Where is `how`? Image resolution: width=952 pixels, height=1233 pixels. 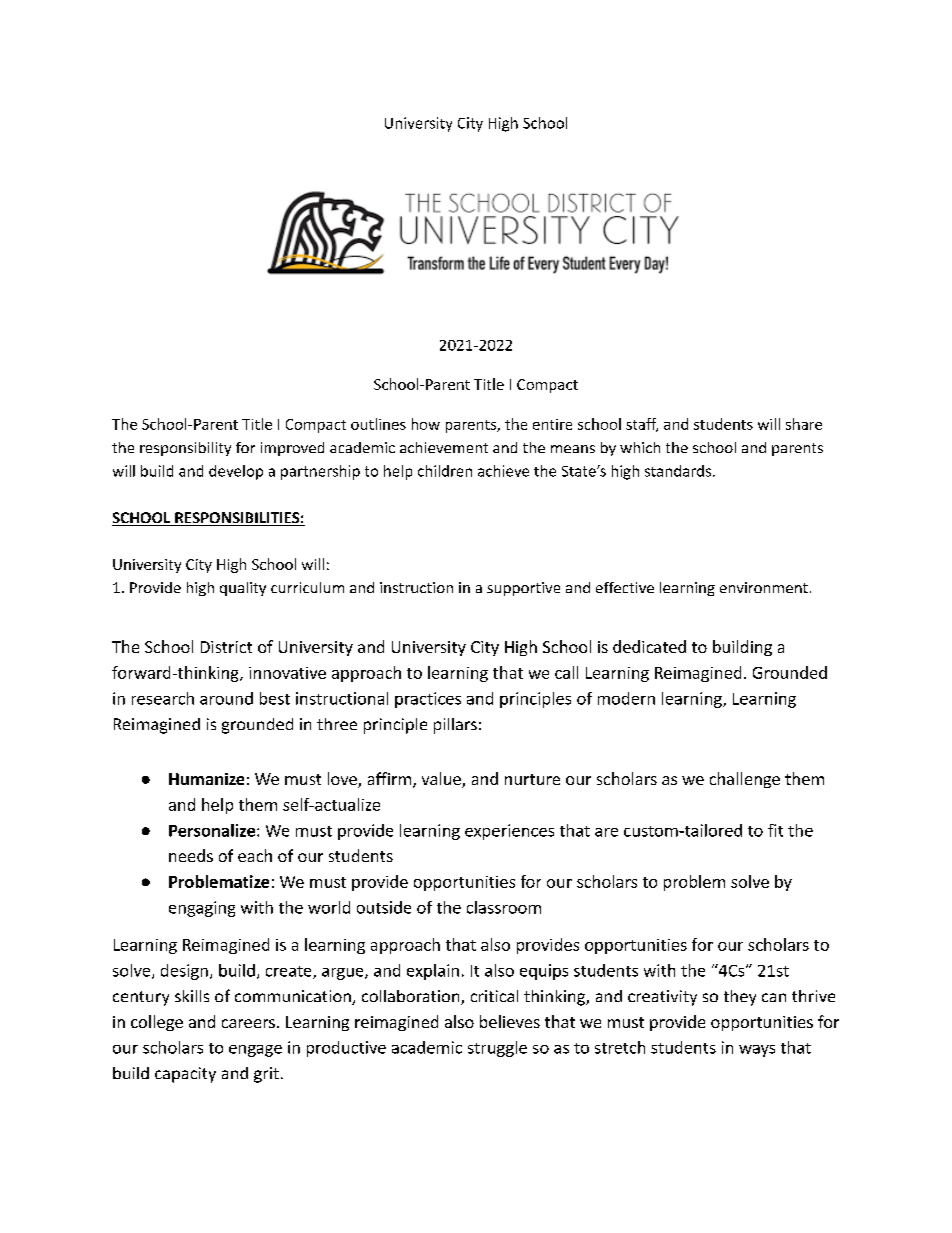 how is located at coordinates (426, 424).
